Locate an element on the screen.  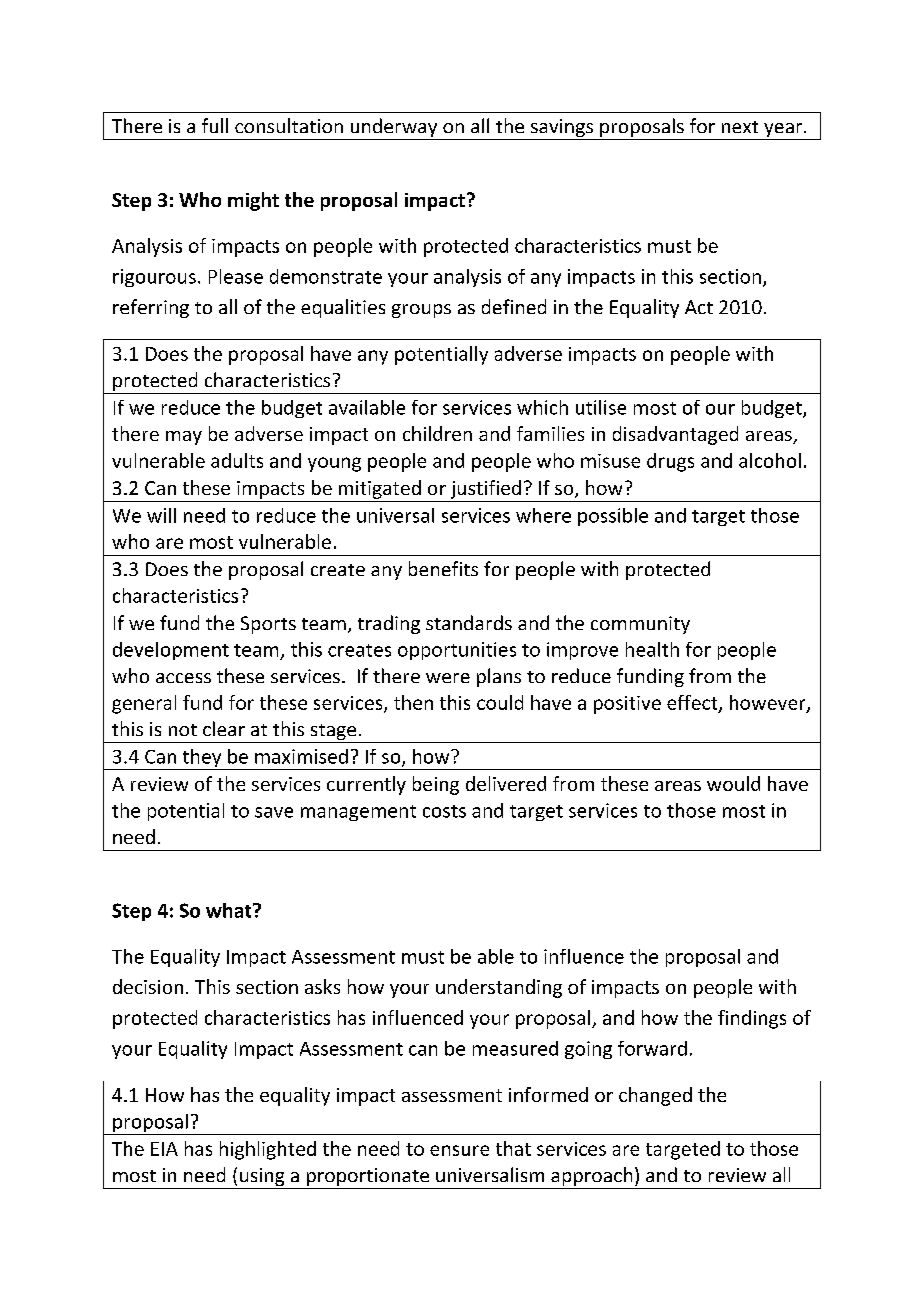
full is located at coordinates (215, 125).
